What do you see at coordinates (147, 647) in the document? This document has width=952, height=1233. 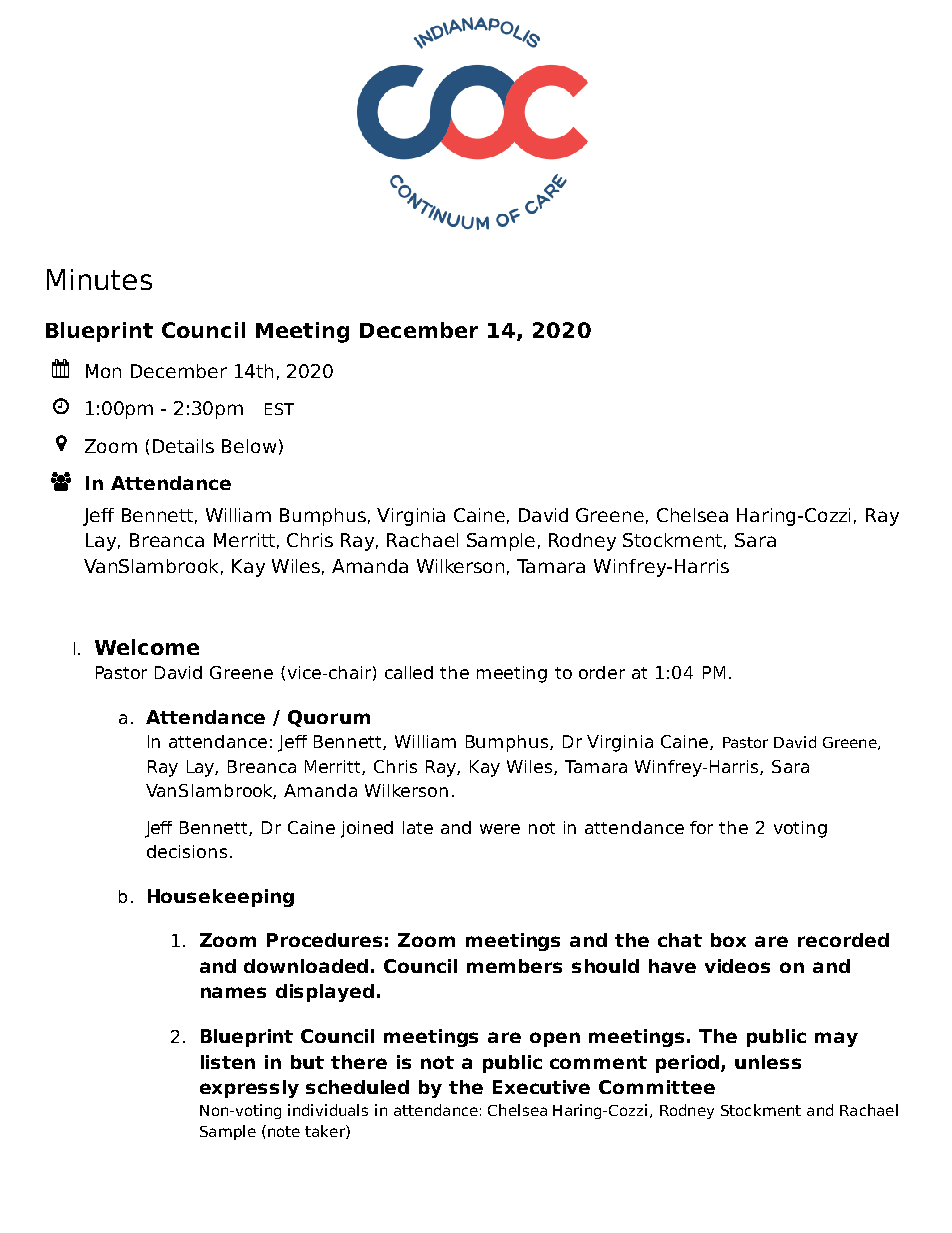 I see `Welcome` at bounding box center [147, 647].
